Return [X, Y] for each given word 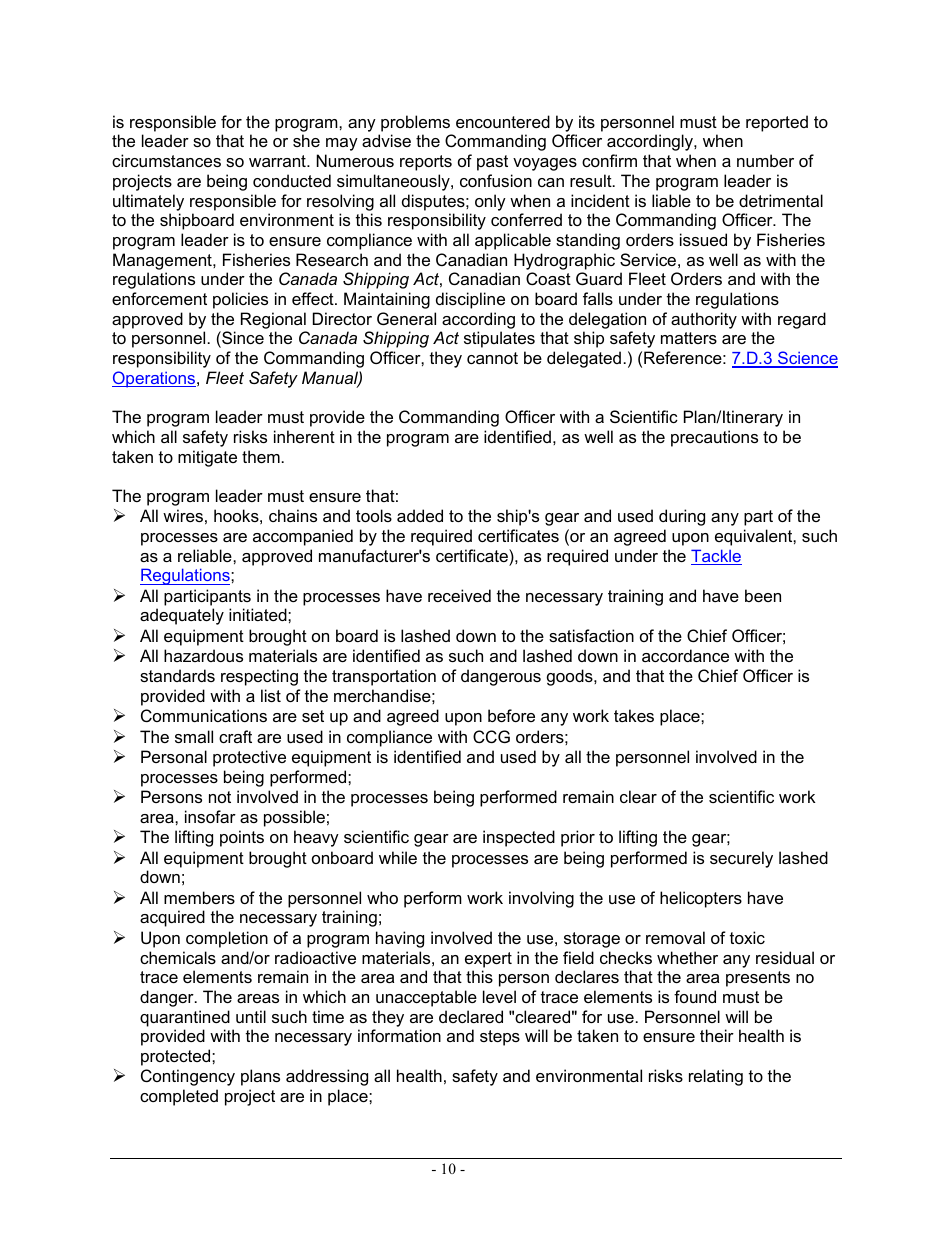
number [765, 160]
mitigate [207, 458]
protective [249, 758]
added [420, 515]
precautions [714, 438]
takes [634, 715]
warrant [278, 161]
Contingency [188, 1077]
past [492, 163]
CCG [491, 736]
